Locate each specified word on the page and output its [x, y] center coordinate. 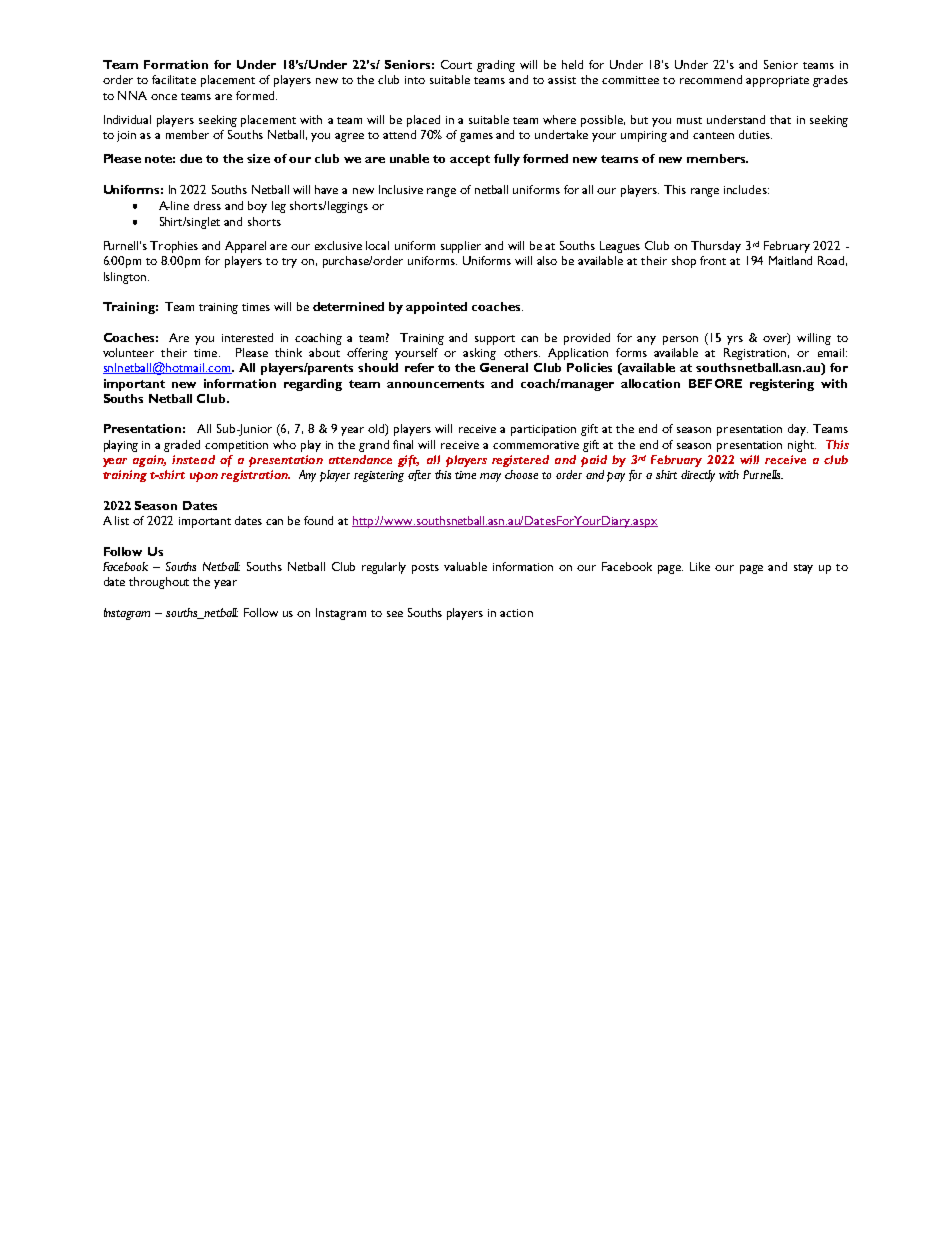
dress [207, 205]
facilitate [174, 79]
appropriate [777, 81]
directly [698, 476]
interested [247, 337]
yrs [735, 340]
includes [746, 189]
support [495, 340]
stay [803, 569]
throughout [159, 583]
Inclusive [401, 189]
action [516, 613]
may [490, 477]
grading [496, 66]
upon [204, 477]
